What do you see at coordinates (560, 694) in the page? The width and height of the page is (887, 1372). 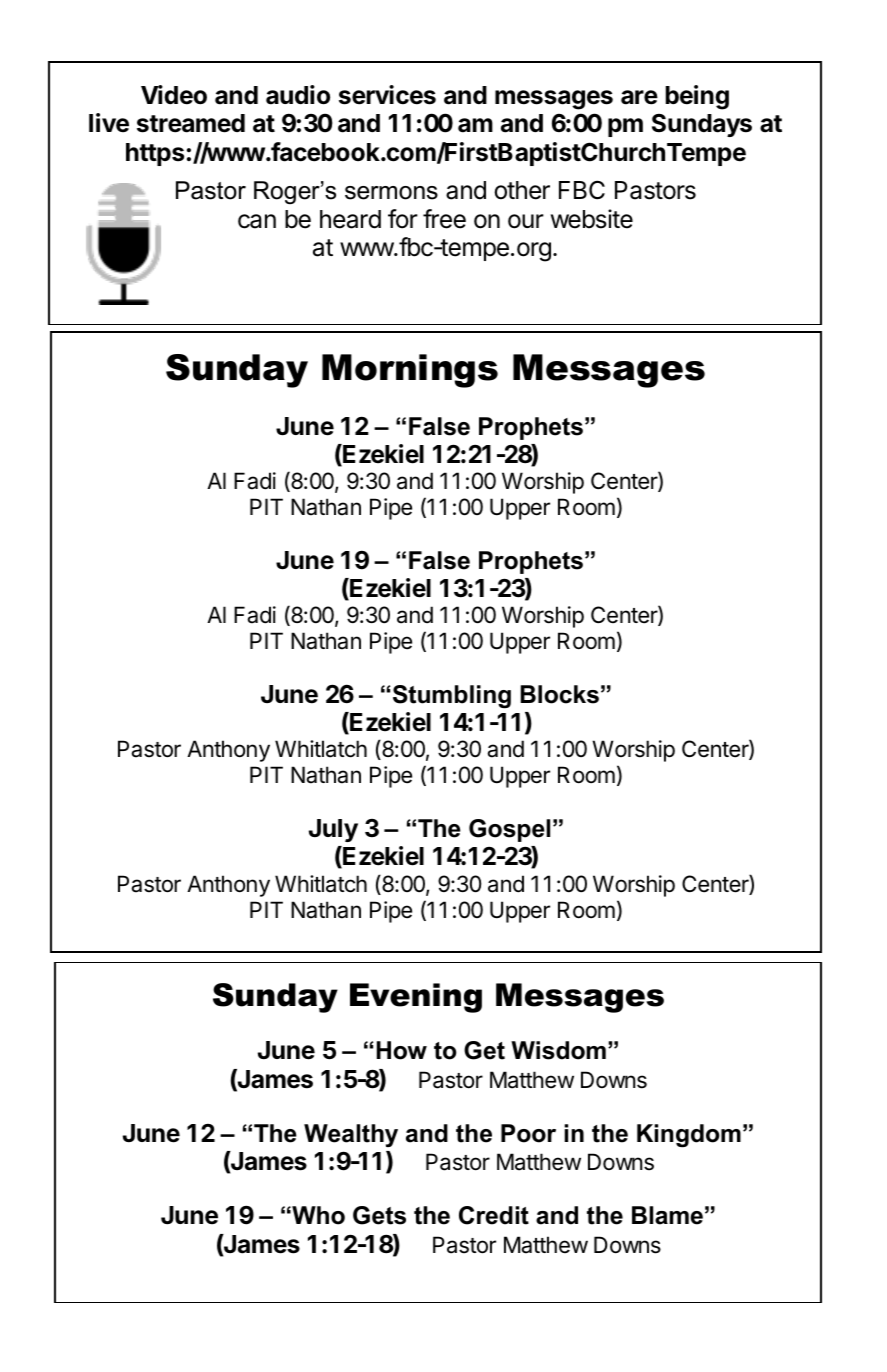 I see `Blocks` at bounding box center [560, 694].
